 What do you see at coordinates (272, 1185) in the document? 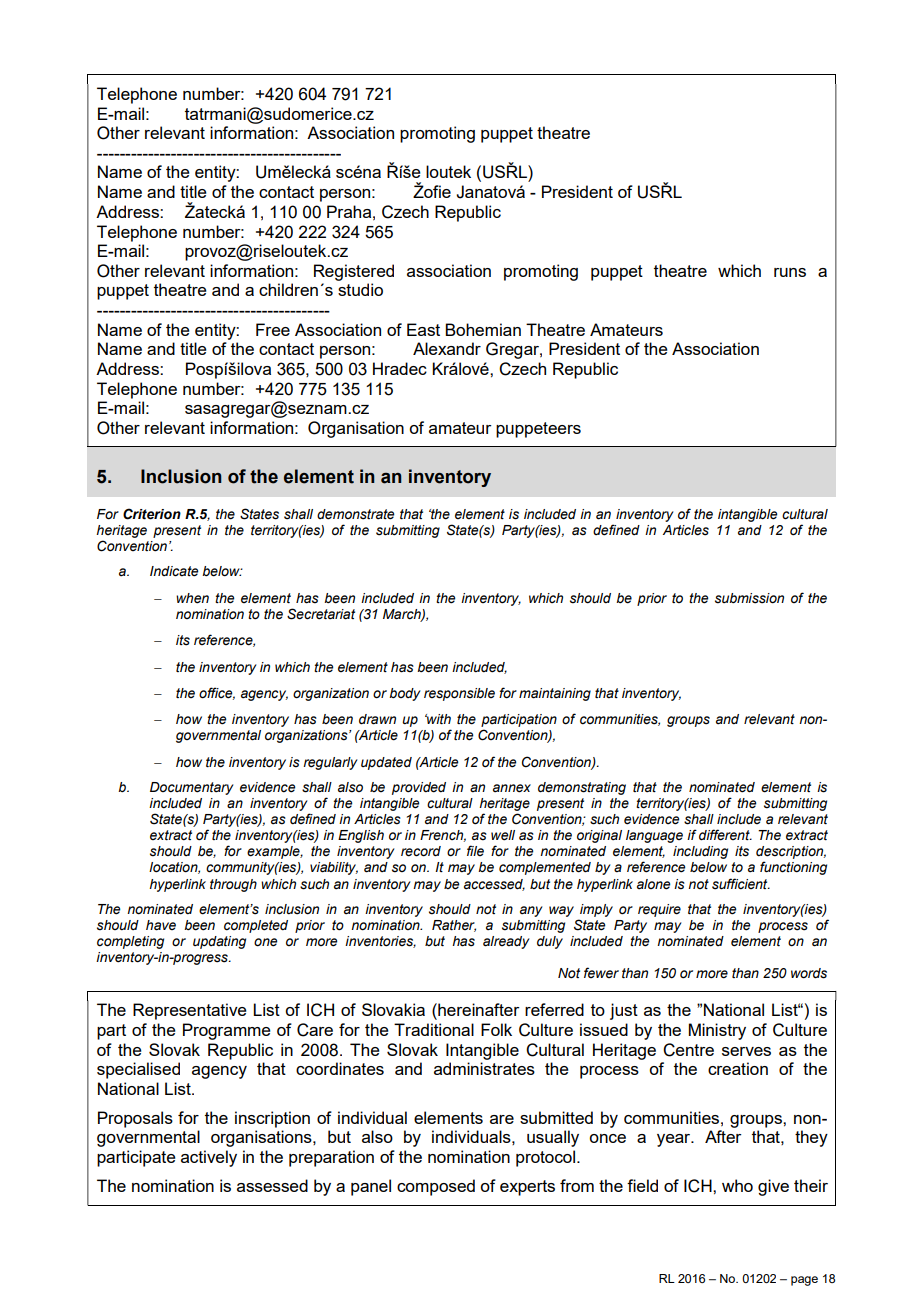
I see `assessed` at bounding box center [272, 1185].
